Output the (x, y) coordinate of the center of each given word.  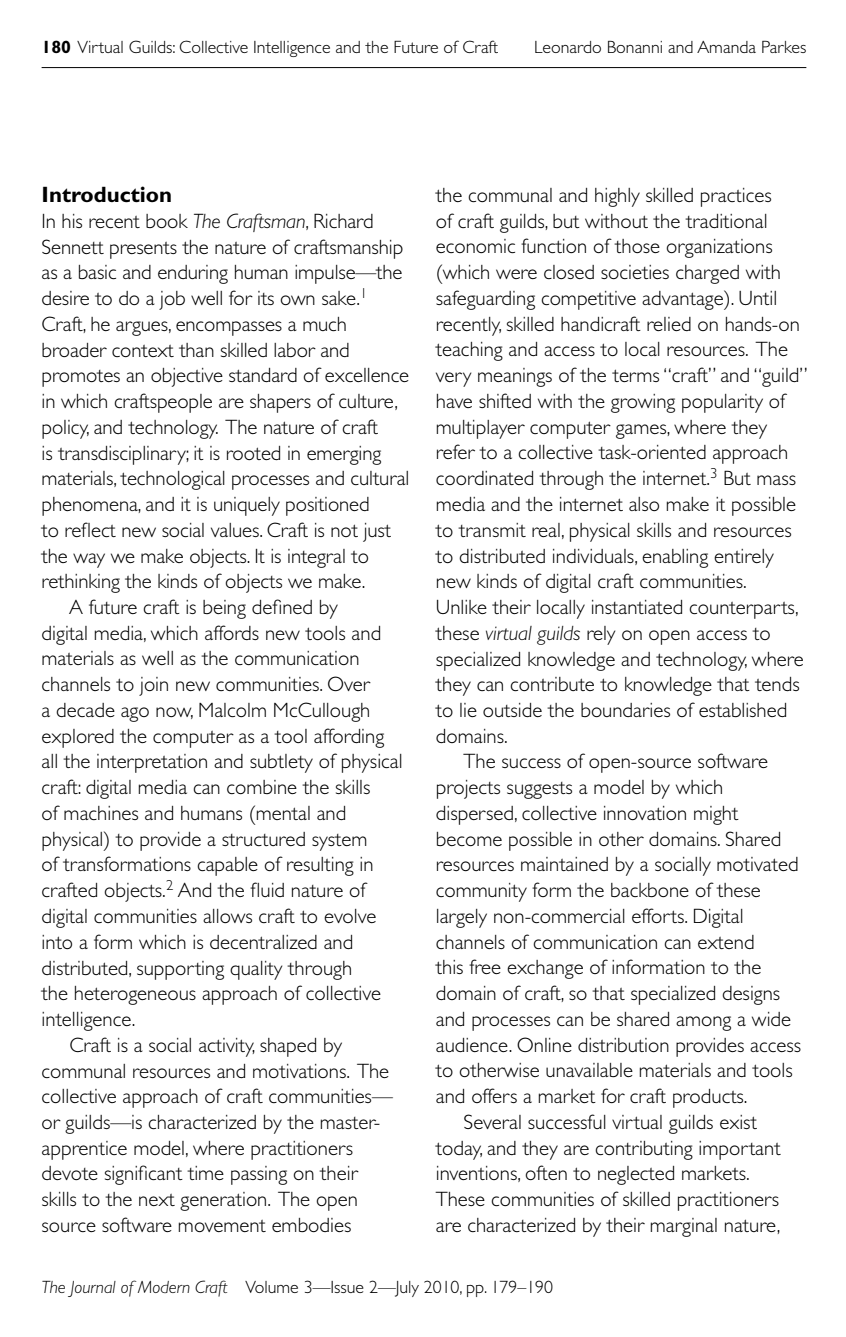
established (742, 710)
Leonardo (568, 47)
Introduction (107, 194)
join (153, 686)
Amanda (726, 47)
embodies (311, 1225)
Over (349, 683)
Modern (163, 1287)
